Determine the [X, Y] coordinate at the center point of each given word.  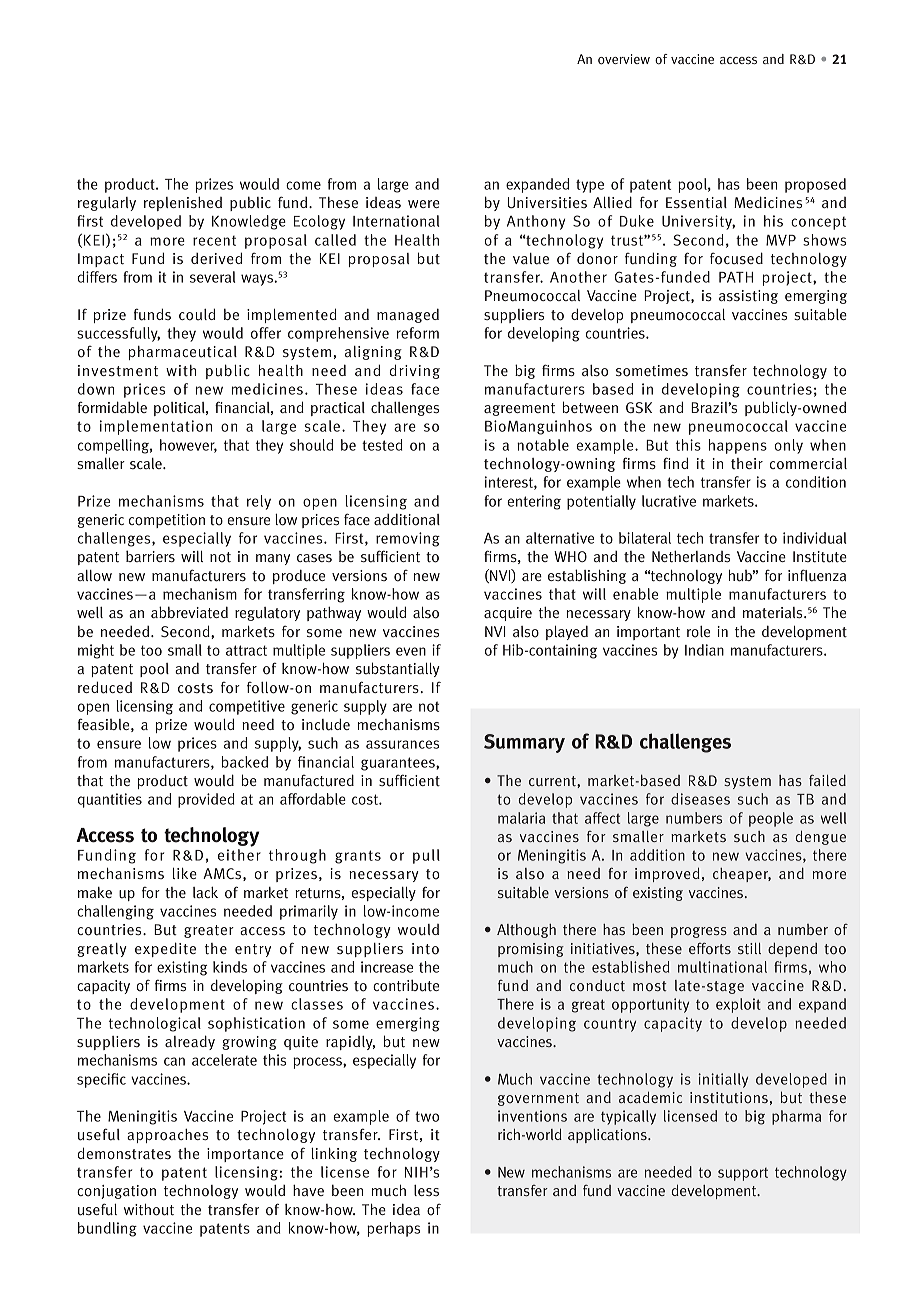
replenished [183, 204]
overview [624, 59]
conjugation [116, 1192]
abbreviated [189, 612]
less [426, 1190]
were [424, 204]
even [411, 651]
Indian [704, 650]
